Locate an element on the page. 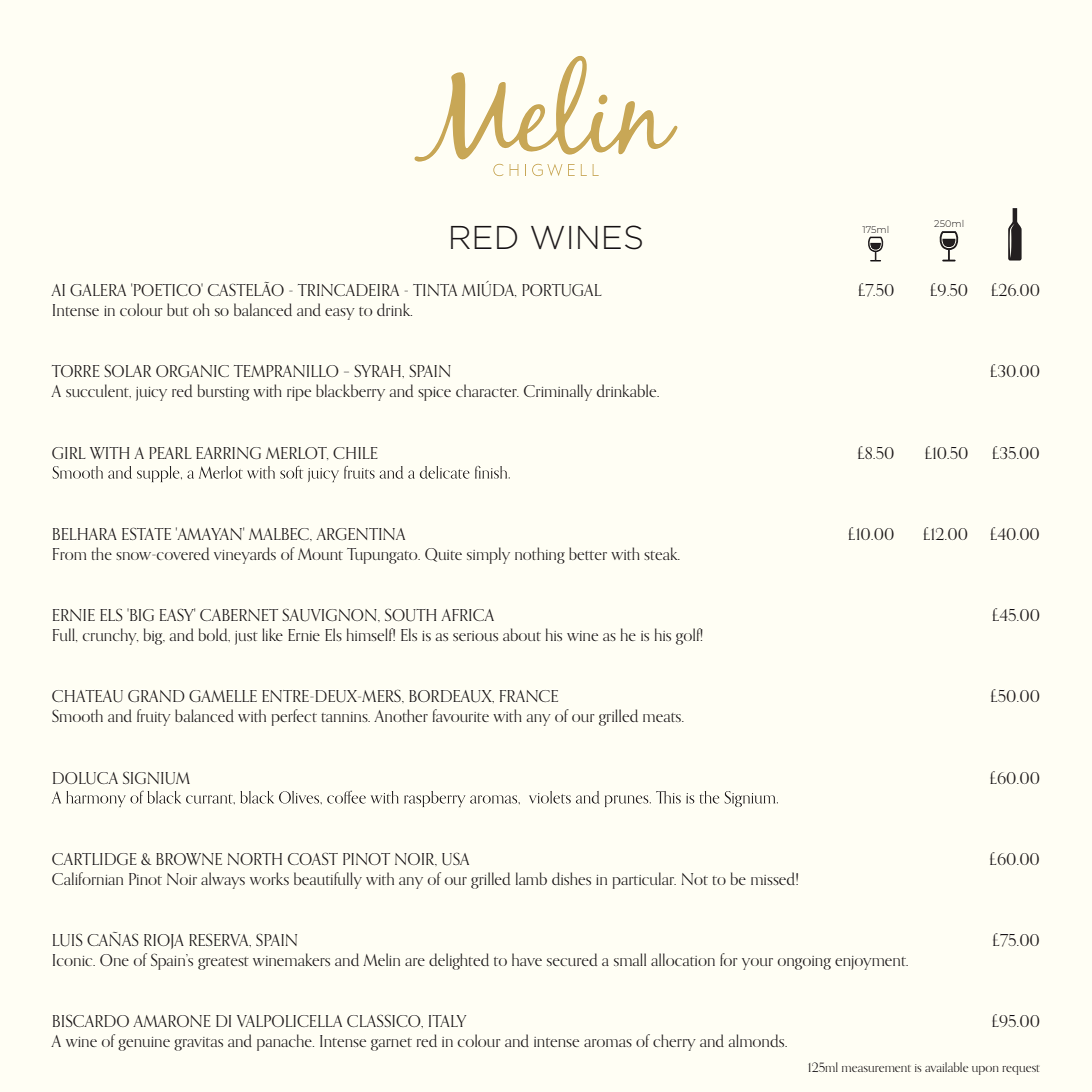 Image resolution: width=1092 pixels, height=1092 pixels. fruity is located at coordinates (154, 717).
